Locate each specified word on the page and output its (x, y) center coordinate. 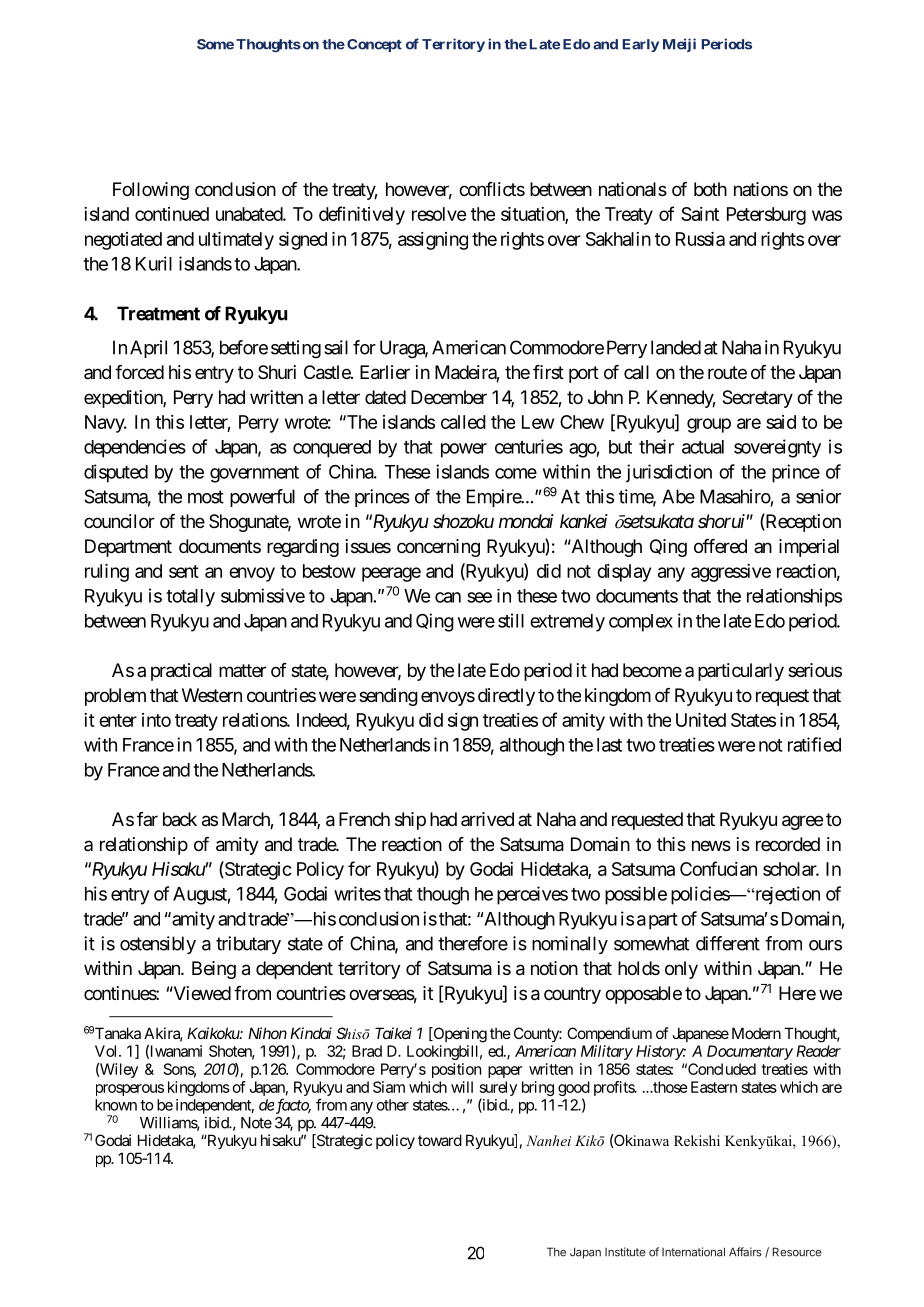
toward (440, 1140)
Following (151, 191)
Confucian (718, 868)
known (116, 1105)
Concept (374, 45)
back (180, 819)
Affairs (745, 1252)
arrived (487, 819)
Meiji (679, 45)
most (206, 497)
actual (703, 447)
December (449, 397)
